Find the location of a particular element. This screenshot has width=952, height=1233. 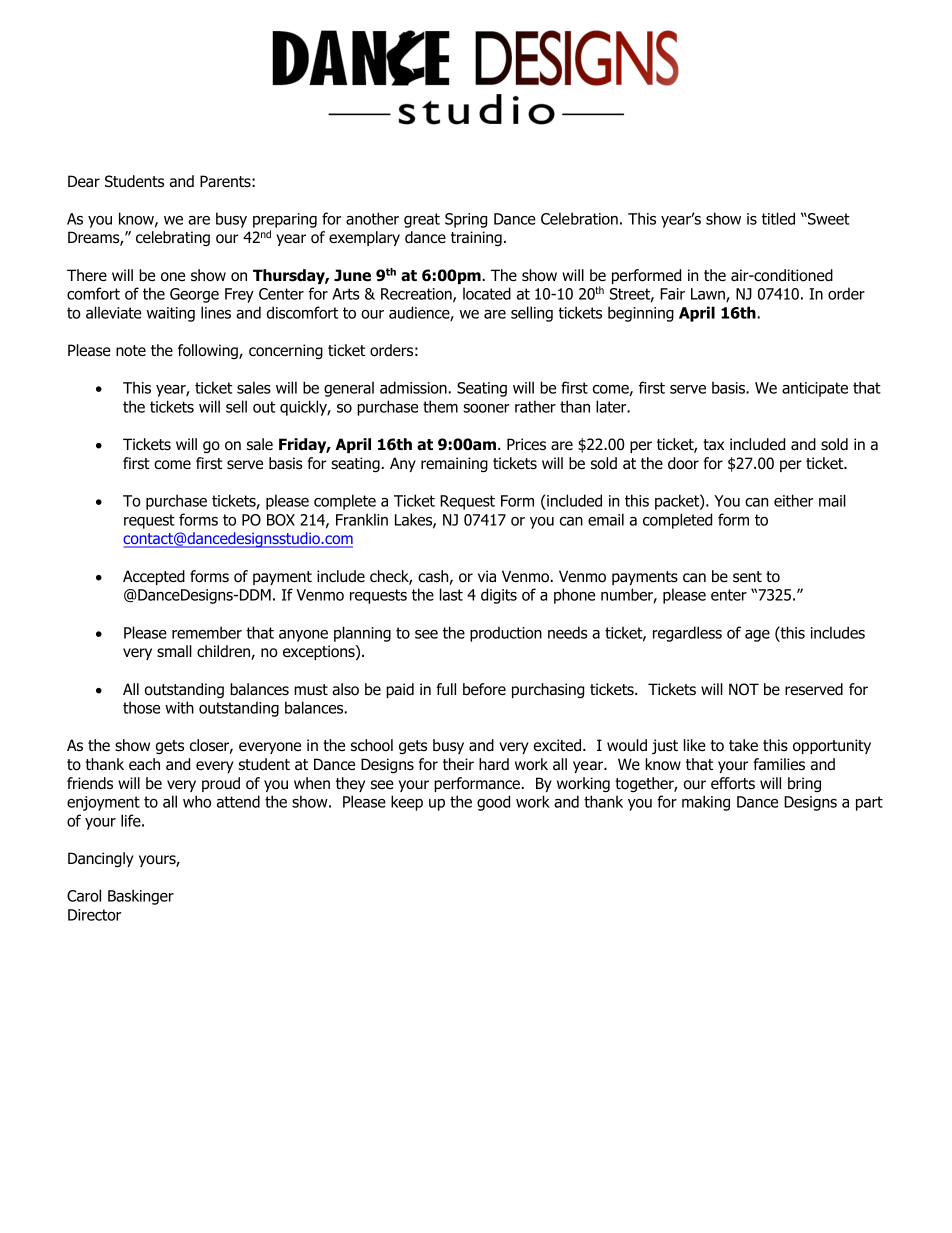

before is located at coordinates (484, 689).
